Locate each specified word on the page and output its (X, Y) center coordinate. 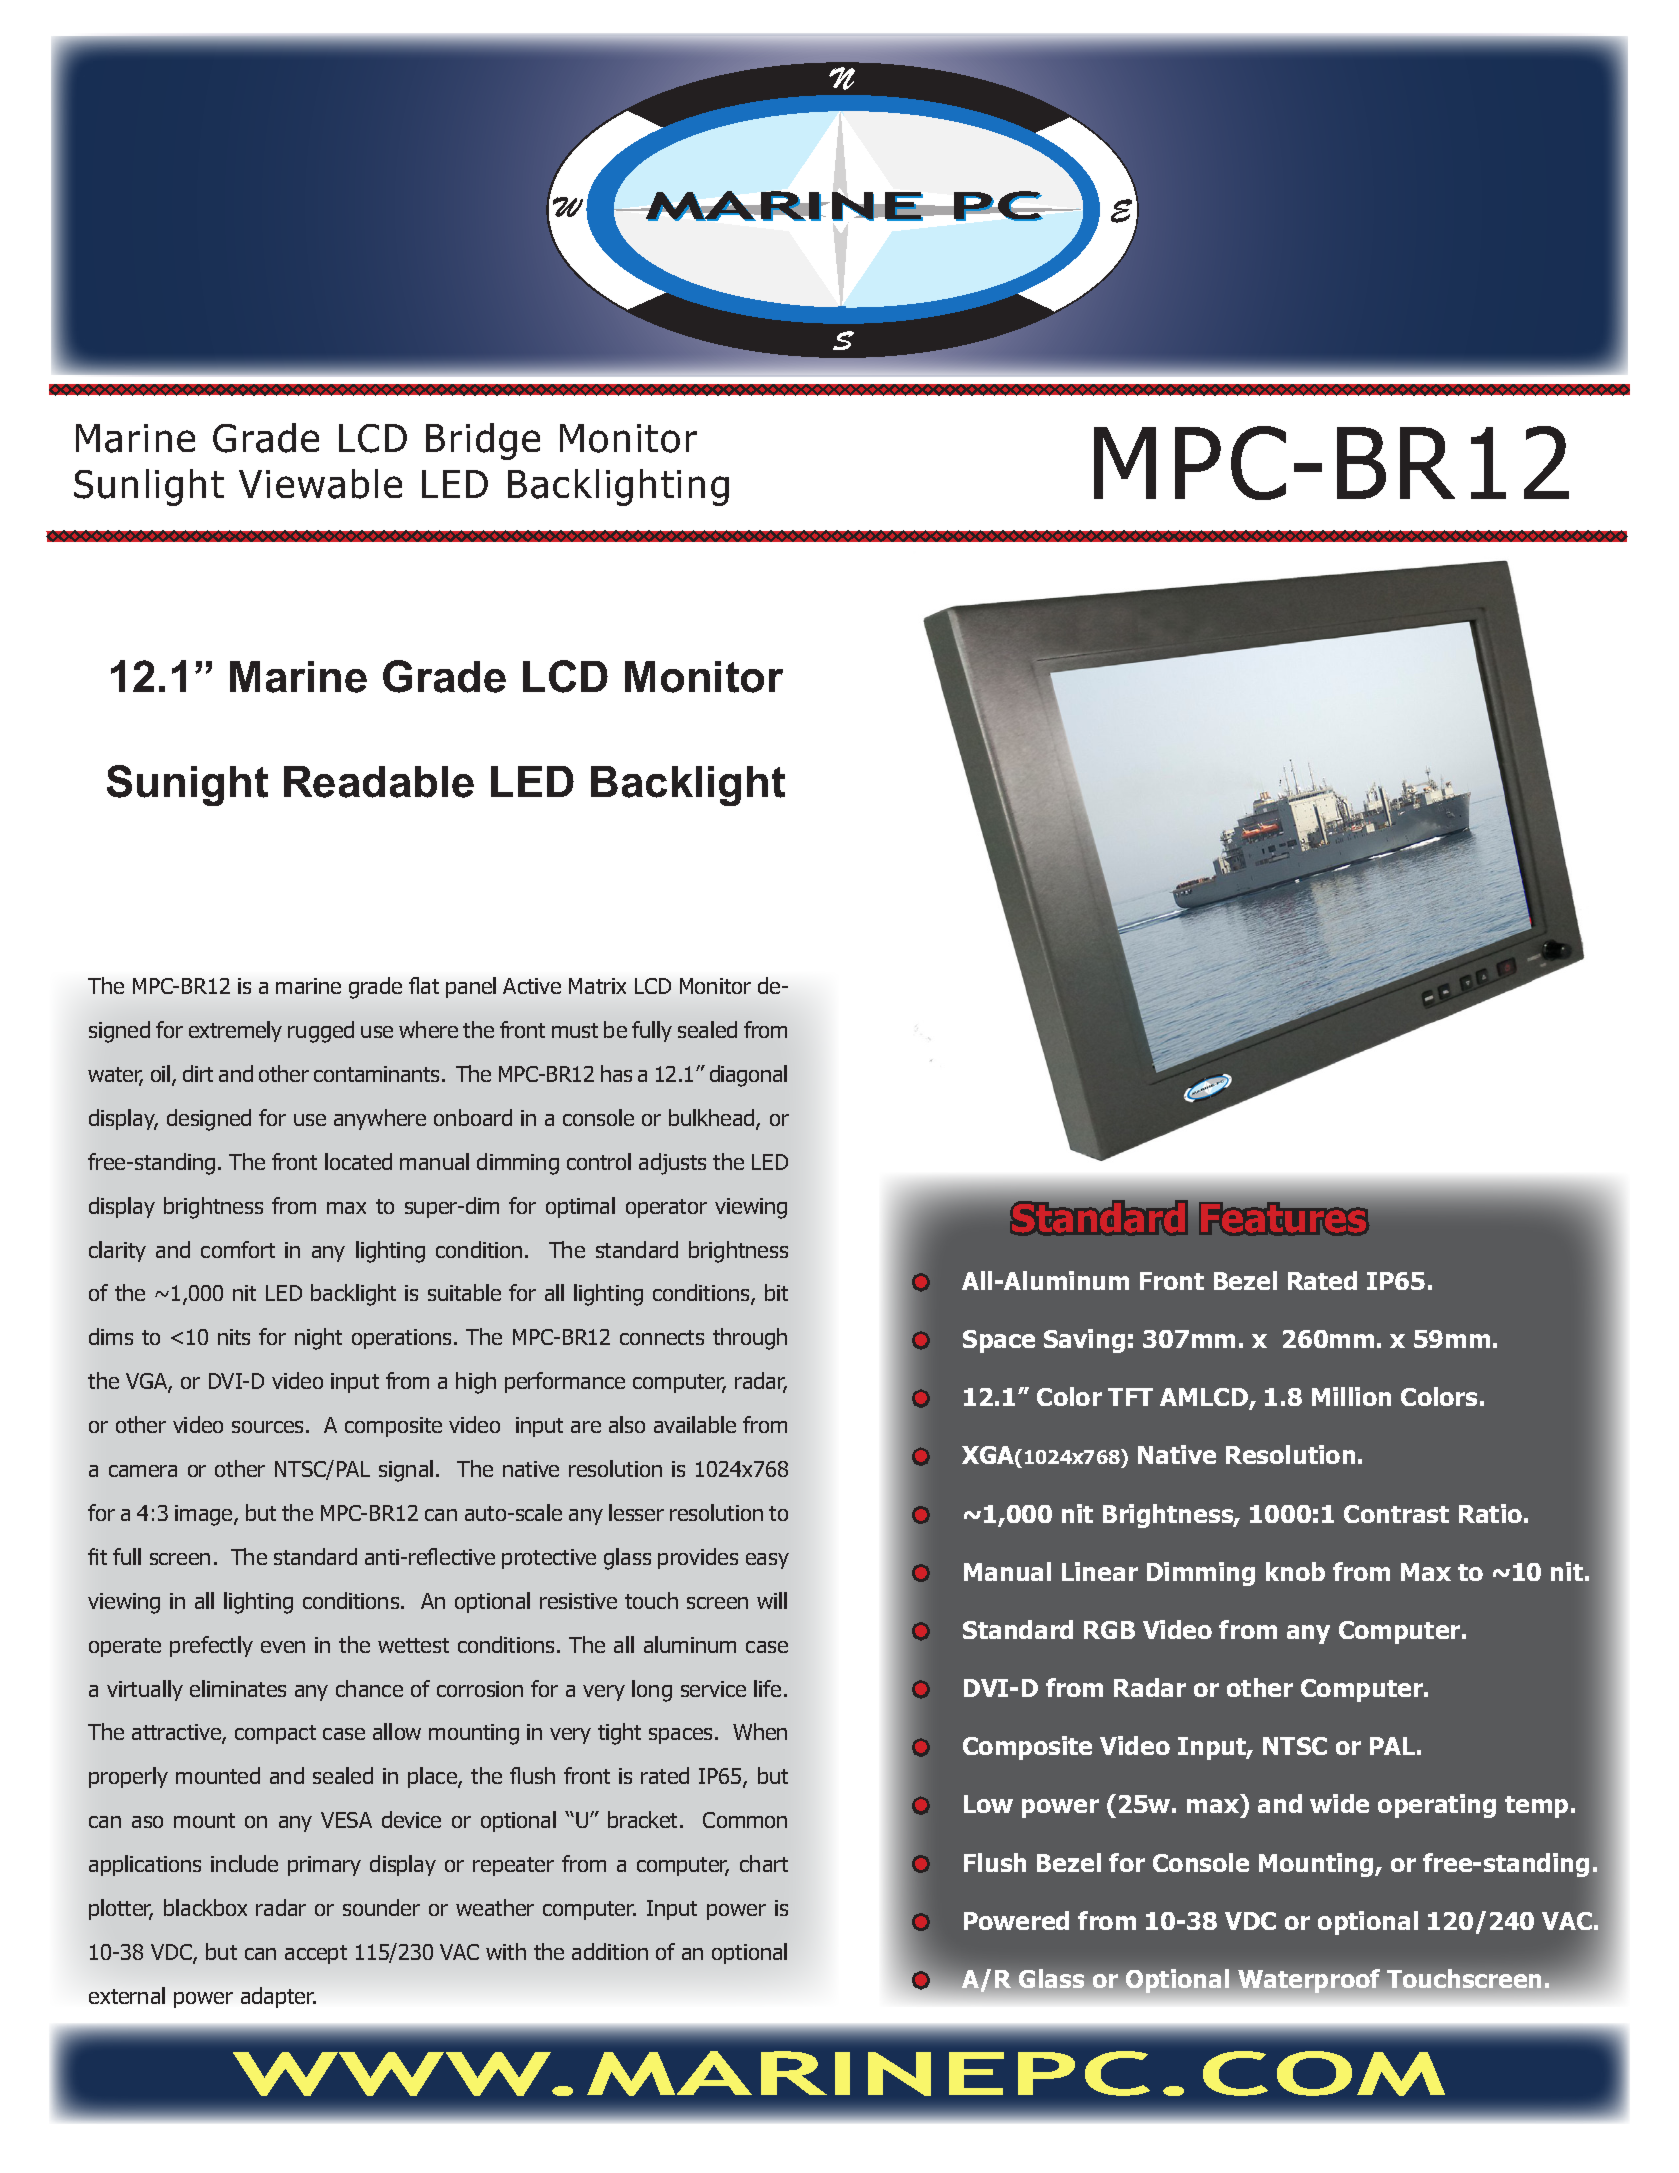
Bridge (483, 441)
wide (1339, 1803)
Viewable (320, 484)
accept (316, 1954)
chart (764, 1863)
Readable (379, 782)
